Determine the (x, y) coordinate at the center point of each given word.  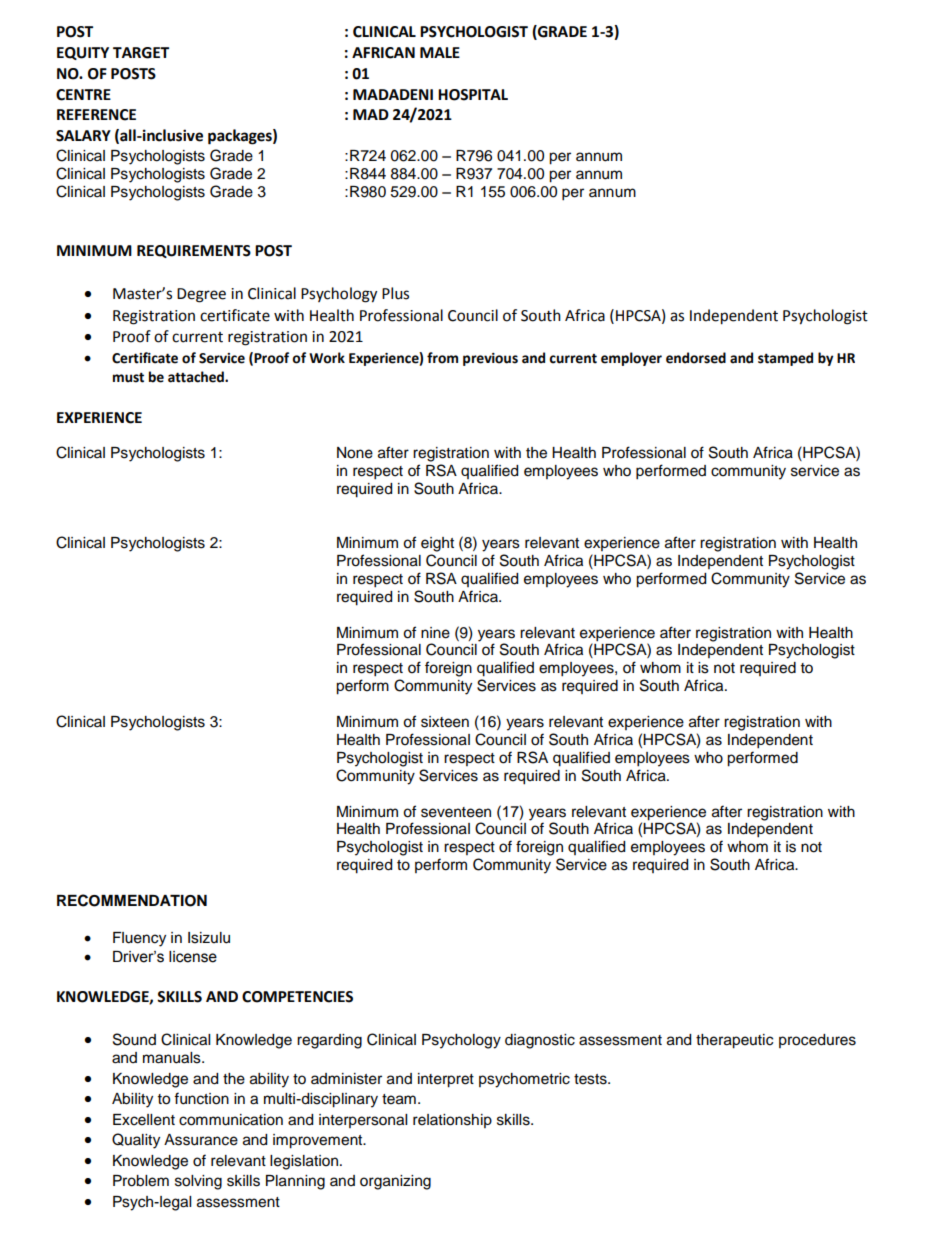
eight (437, 544)
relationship (452, 1121)
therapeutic (734, 1041)
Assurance (201, 1140)
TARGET (141, 53)
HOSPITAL (473, 95)
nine (435, 633)
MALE (440, 52)
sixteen (445, 722)
